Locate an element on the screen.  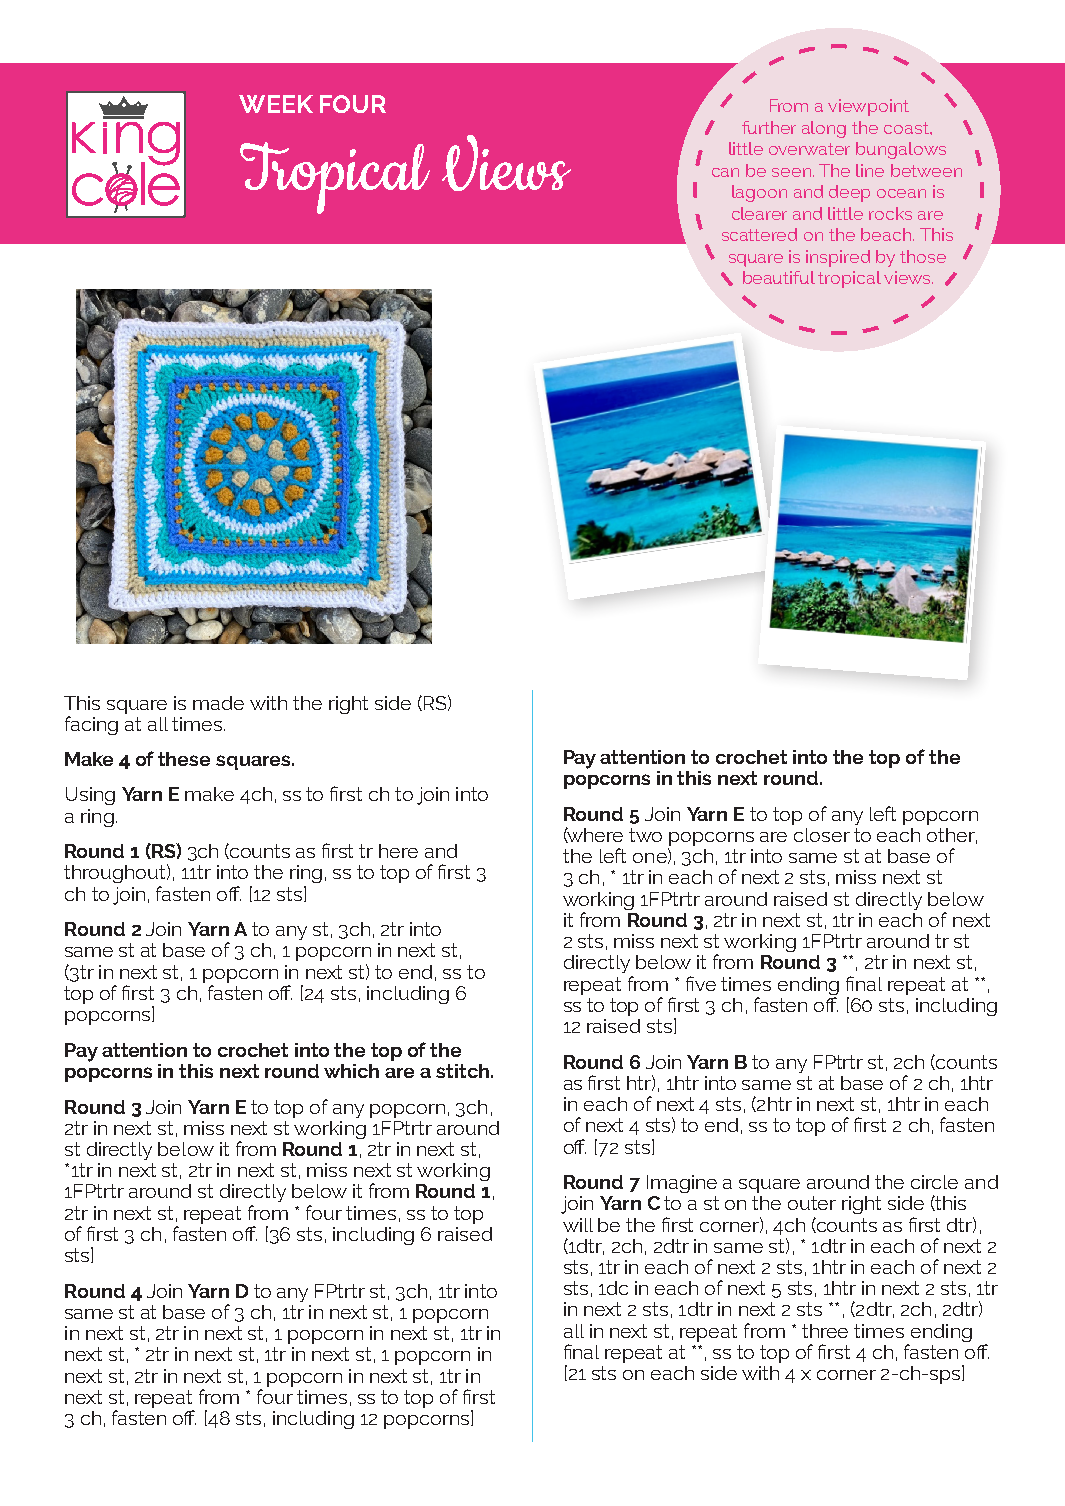
along is located at coordinates (824, 129).
